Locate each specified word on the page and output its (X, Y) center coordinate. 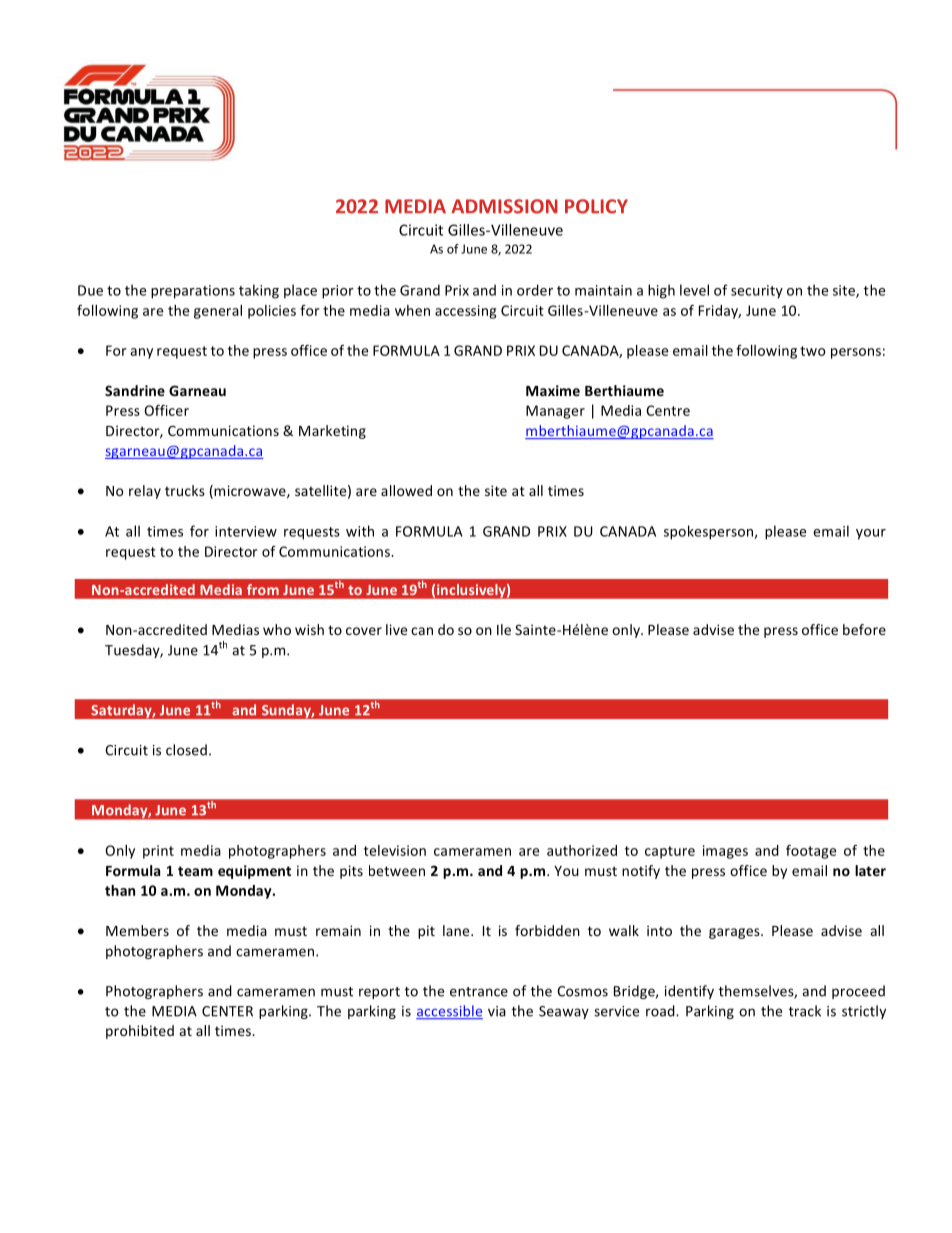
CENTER (227, 1011)
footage (811, 852)
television (395, 850)
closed (186, 750)
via (497, 1011)
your (871, 534)
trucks (185, 490)
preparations (193, 292)
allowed (406, 490)
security (757, 292)
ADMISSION (504, 206)
